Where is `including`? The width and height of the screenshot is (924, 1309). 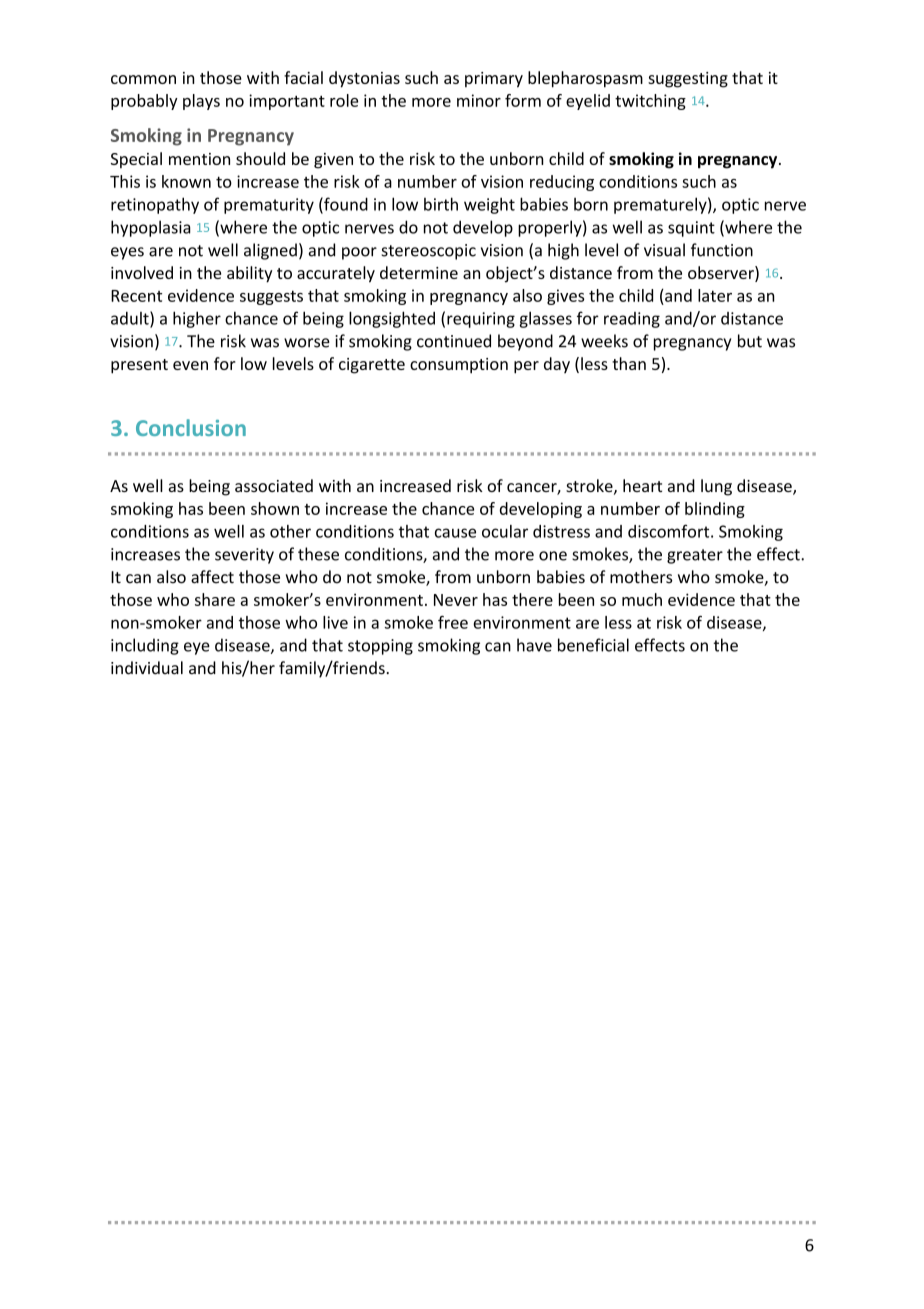 including is located at coordinates (145, 646).
